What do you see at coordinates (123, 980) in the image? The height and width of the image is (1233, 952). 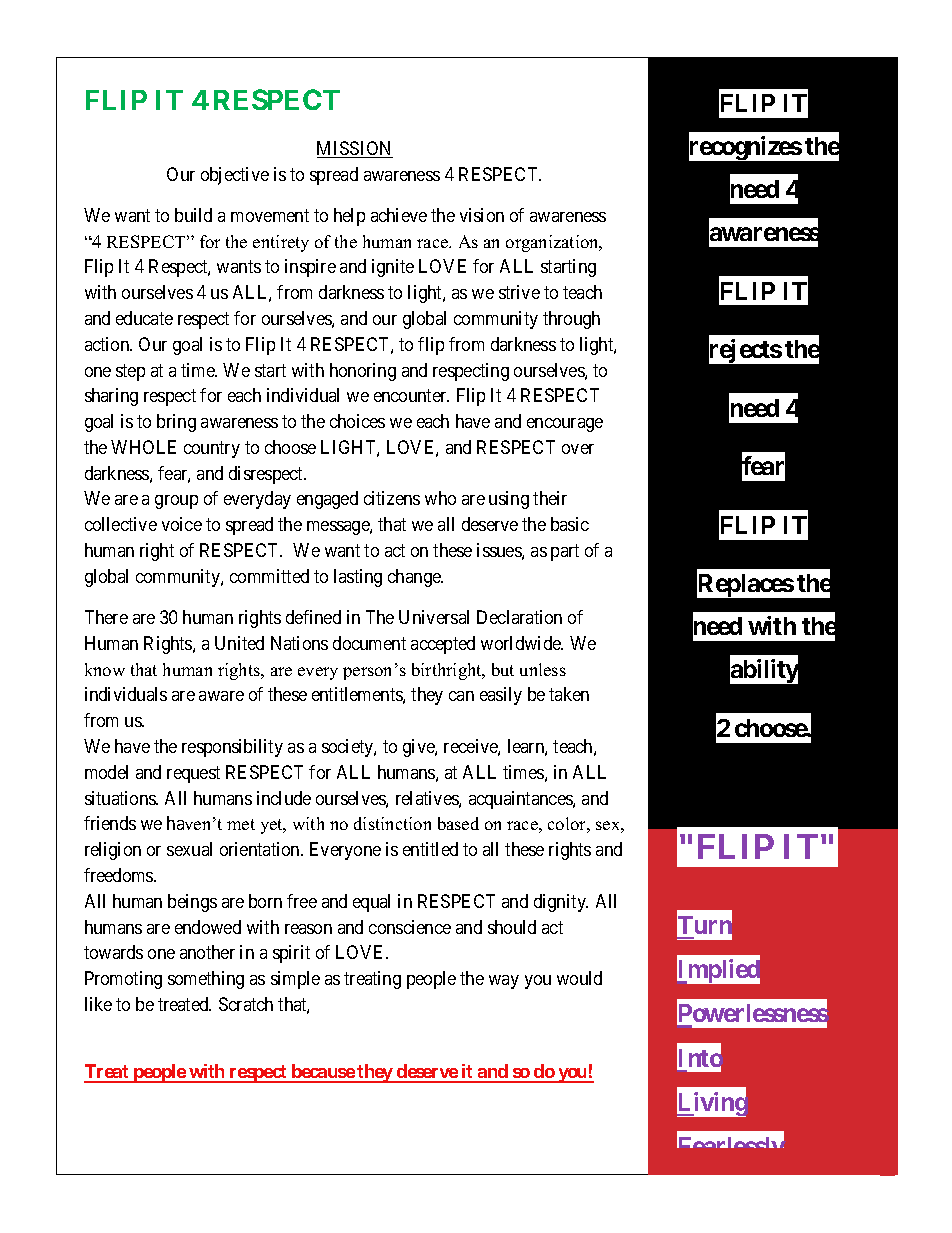 I see `Promoting` at bounding box center [123, 980].
